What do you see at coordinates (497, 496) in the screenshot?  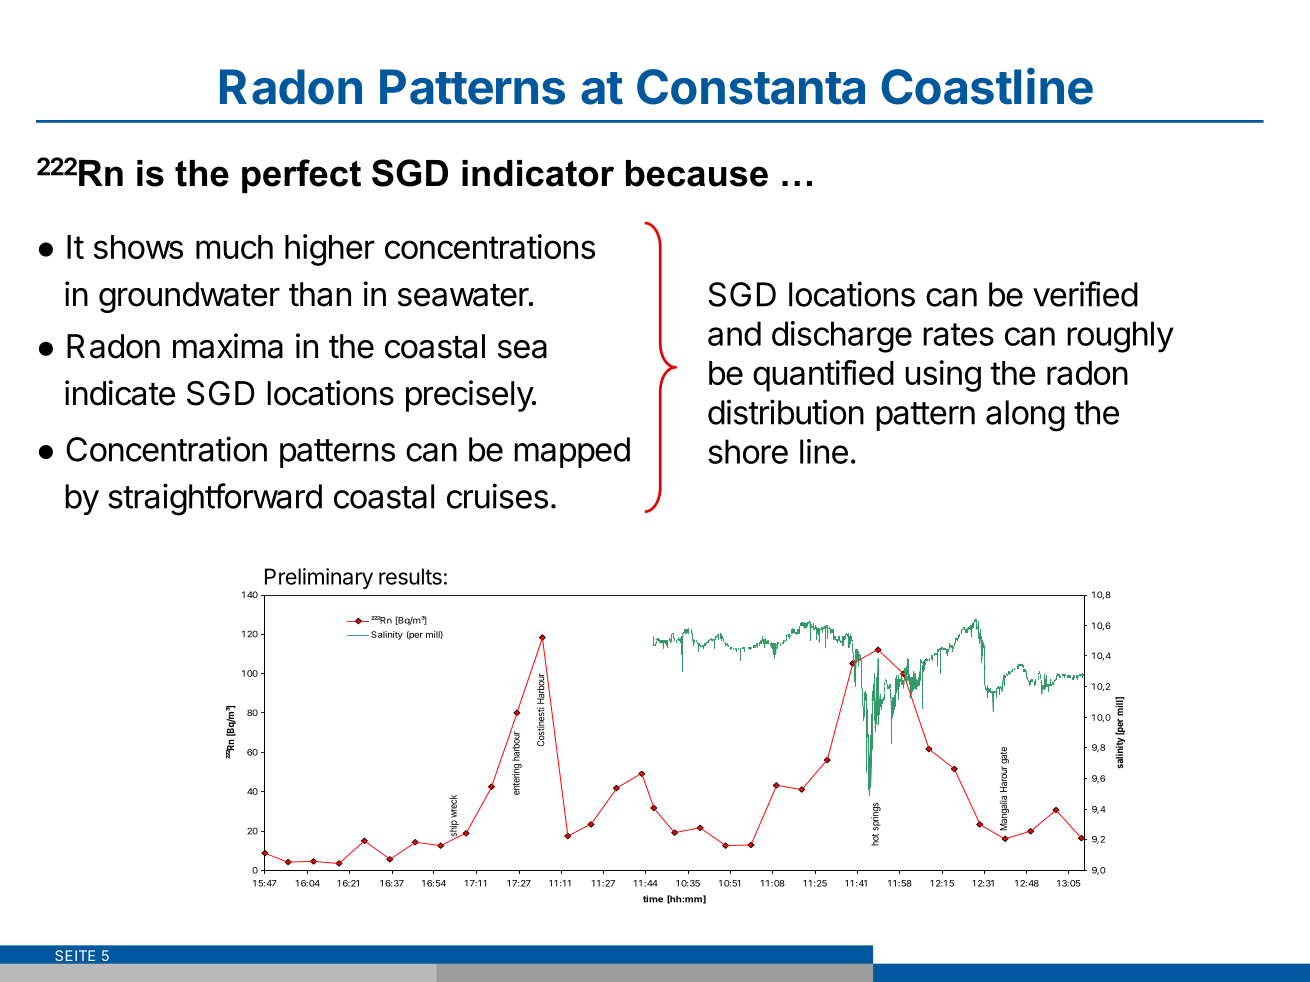 I see `cruises` at bounding box center [497, 496].
